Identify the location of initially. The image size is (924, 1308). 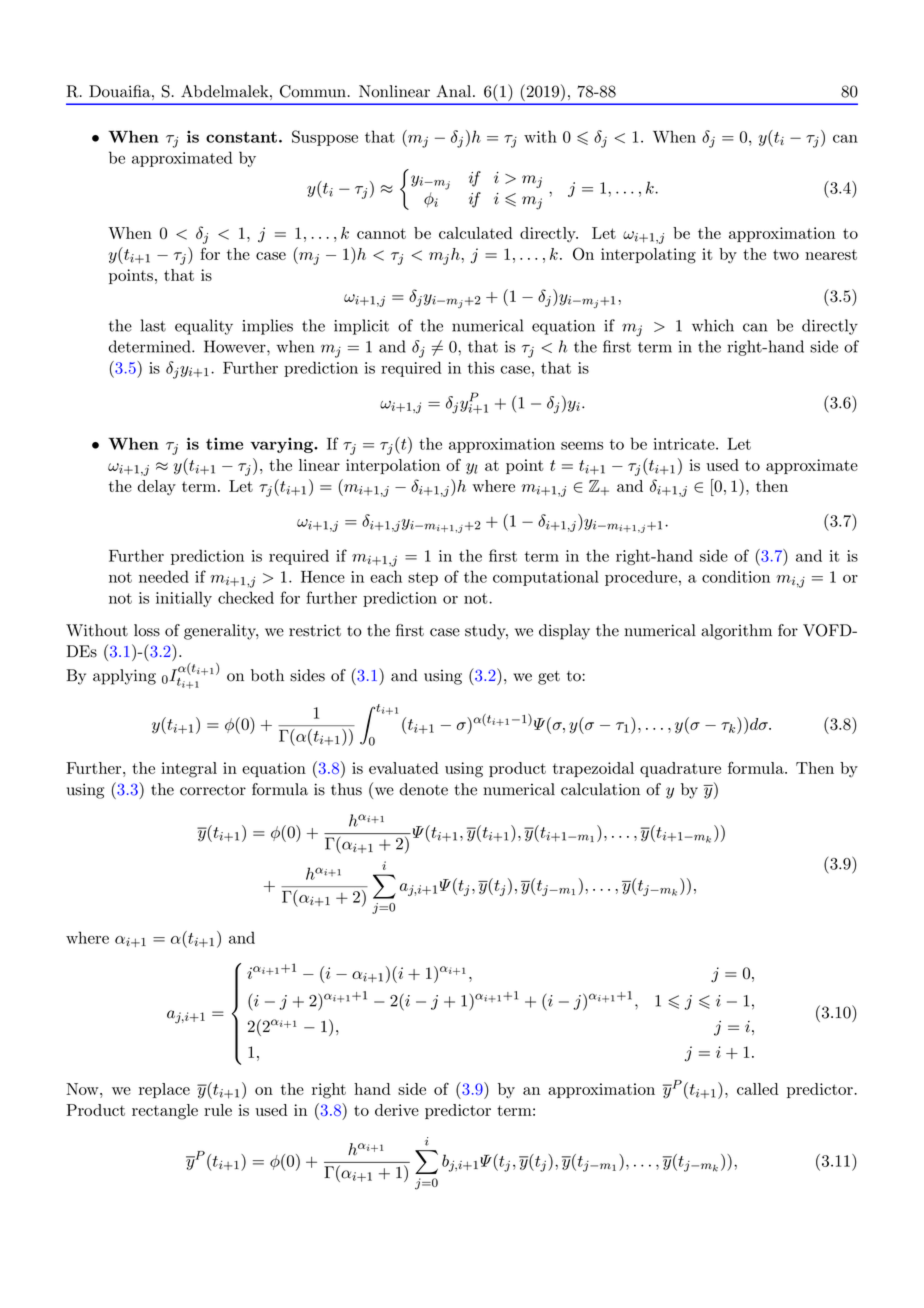
(184, 599).
